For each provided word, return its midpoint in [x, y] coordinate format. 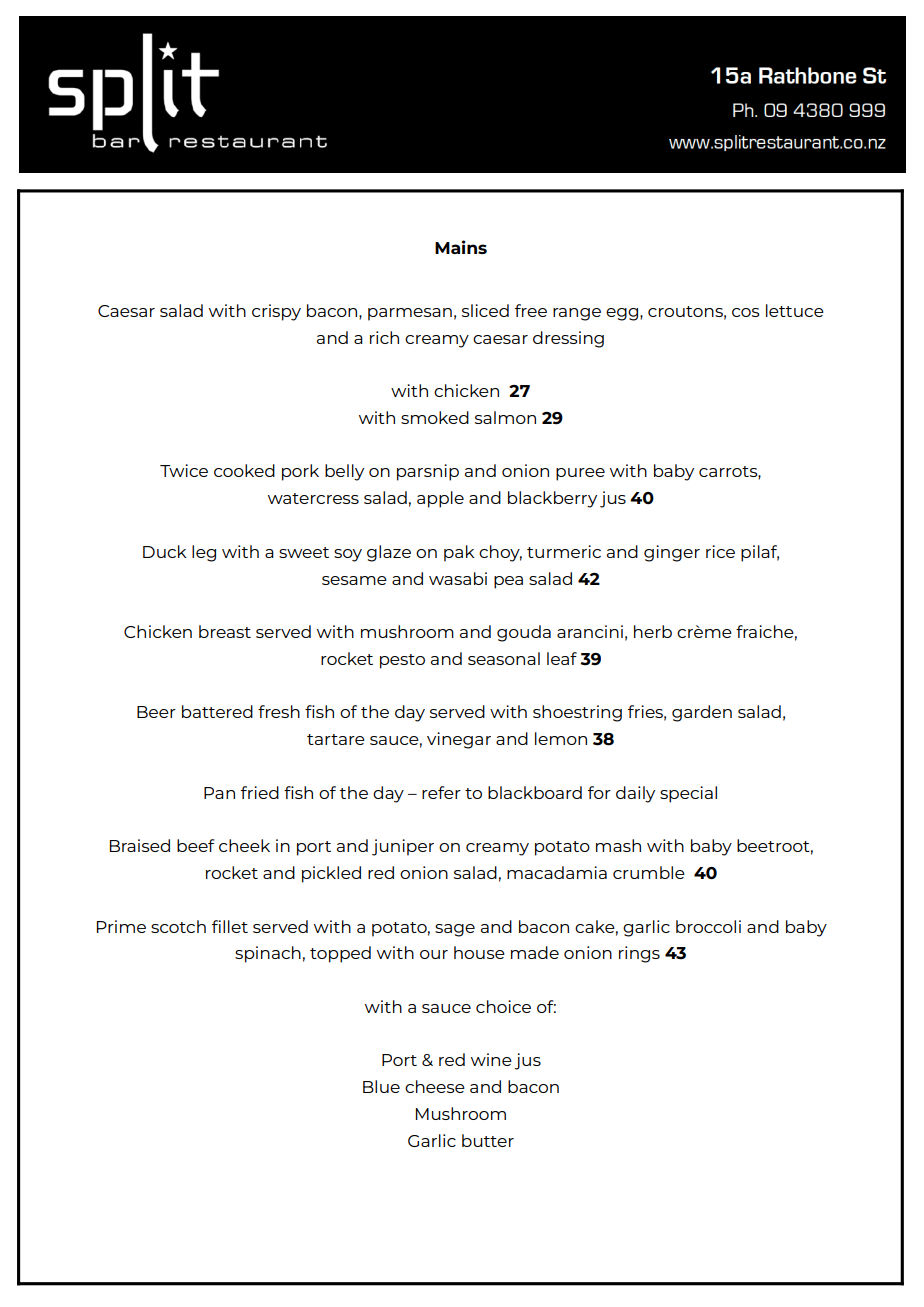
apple [440, 499]
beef [195, 845]
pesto [402, 661]
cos [746, 312]
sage [455, 930]
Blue [381, 1086]
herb [653, 631]
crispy [276, 312]
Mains [461, 247]
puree [580, 474]
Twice [184, 470]
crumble [649, 872]
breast [225, 631]
